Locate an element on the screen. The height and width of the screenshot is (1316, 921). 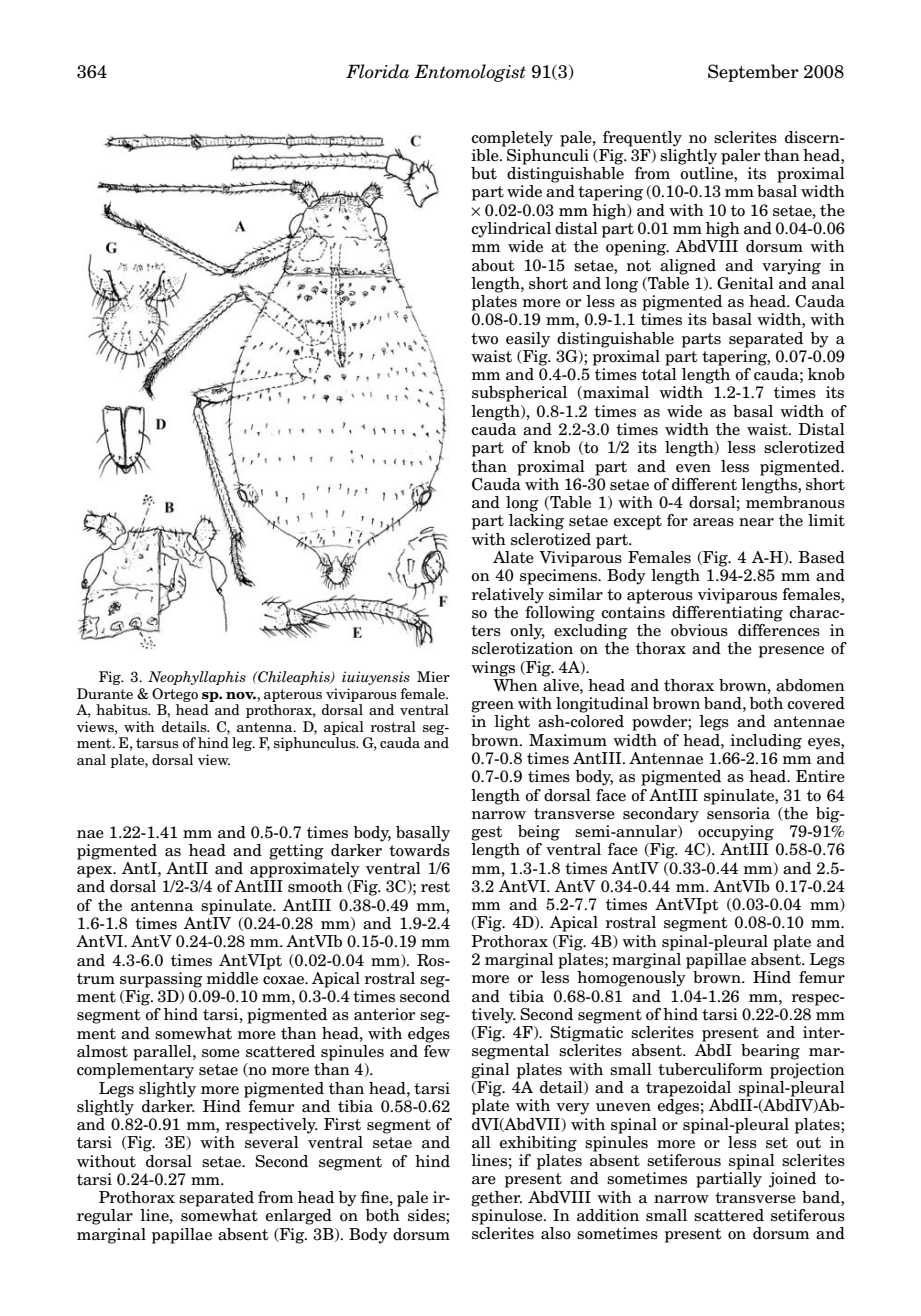
obvious is located at coordinates (699, 630).
